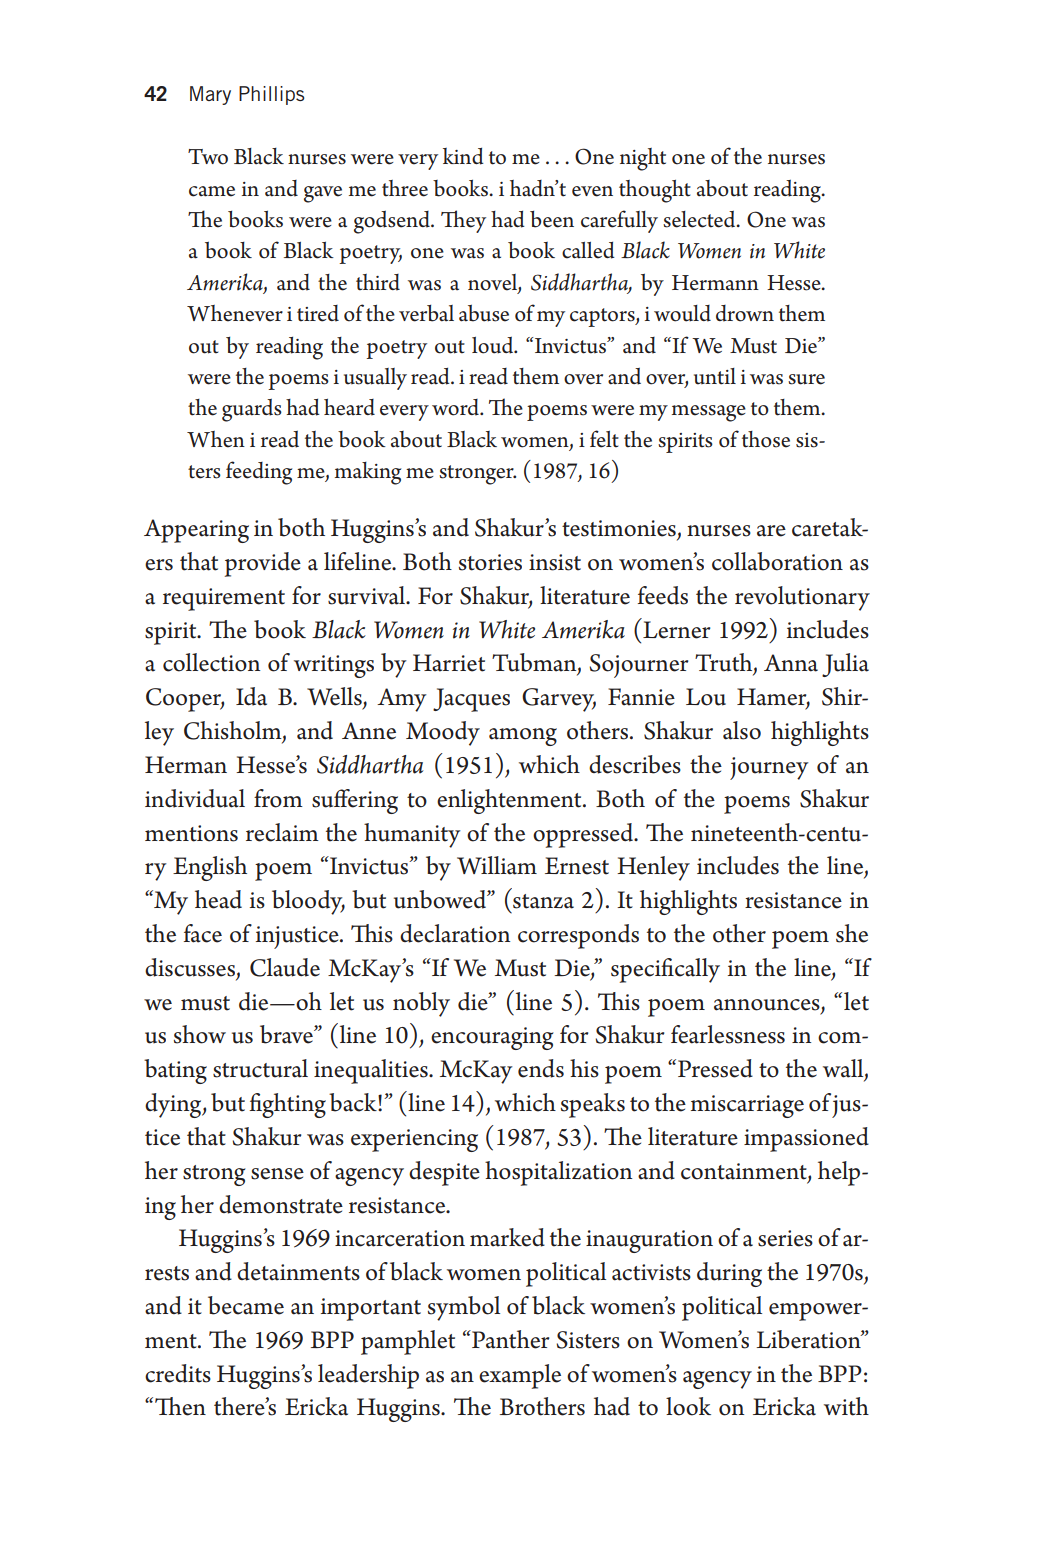 The image size is (1043, 1565). What do you see at coordinates (272, 95) in the image?
I see `Phillips` at bounding box center [272, 95].
